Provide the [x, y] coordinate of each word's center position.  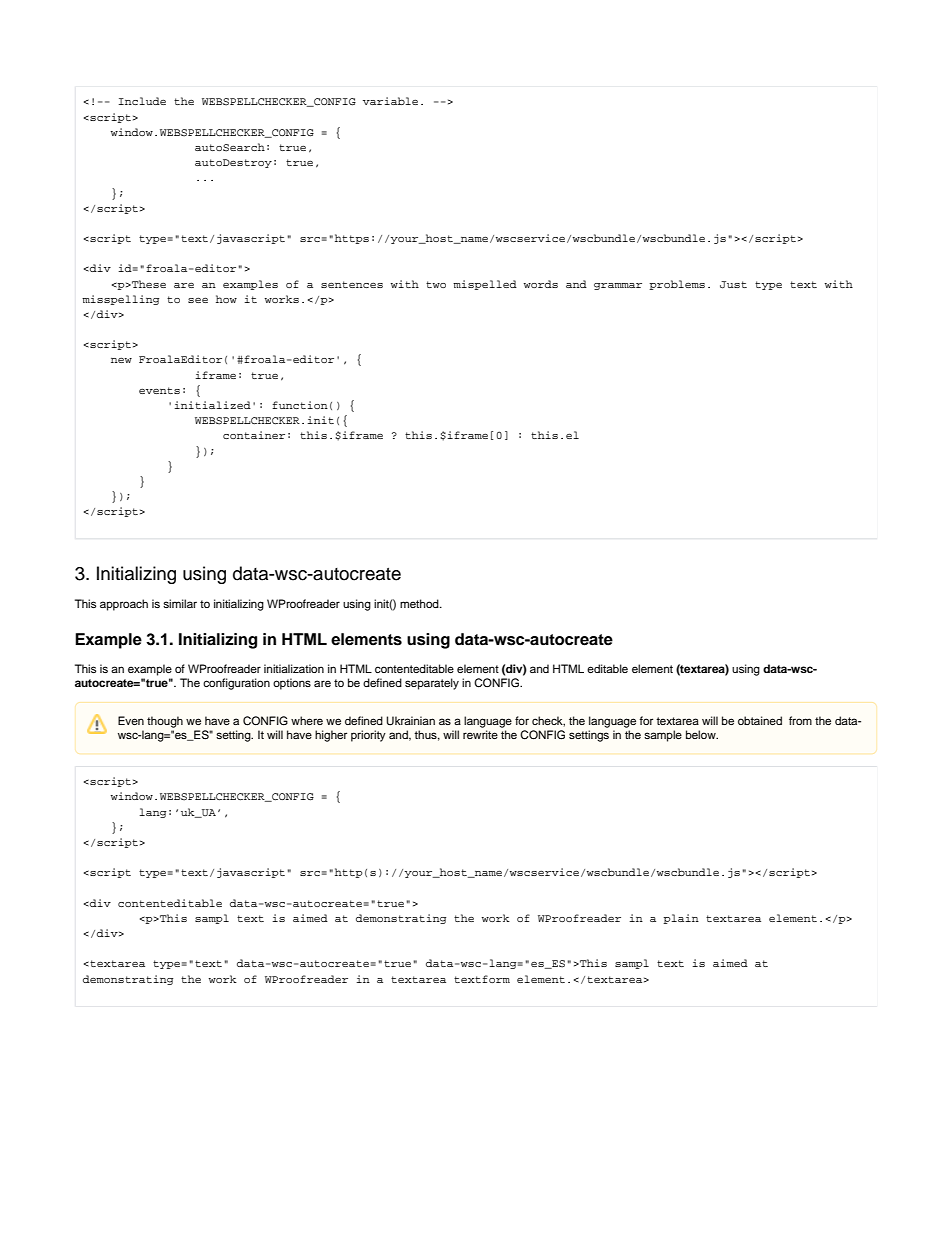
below [702, 734]
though [165, 722]
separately [432, 684]
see [198, 300]
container [254, 435]
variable [390, 101]
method [420, 603]
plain [681, 919]
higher [331, 736]
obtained [760, 720]
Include [142, 101]
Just [733, 285]
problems [677, 285]
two [436, 284]
